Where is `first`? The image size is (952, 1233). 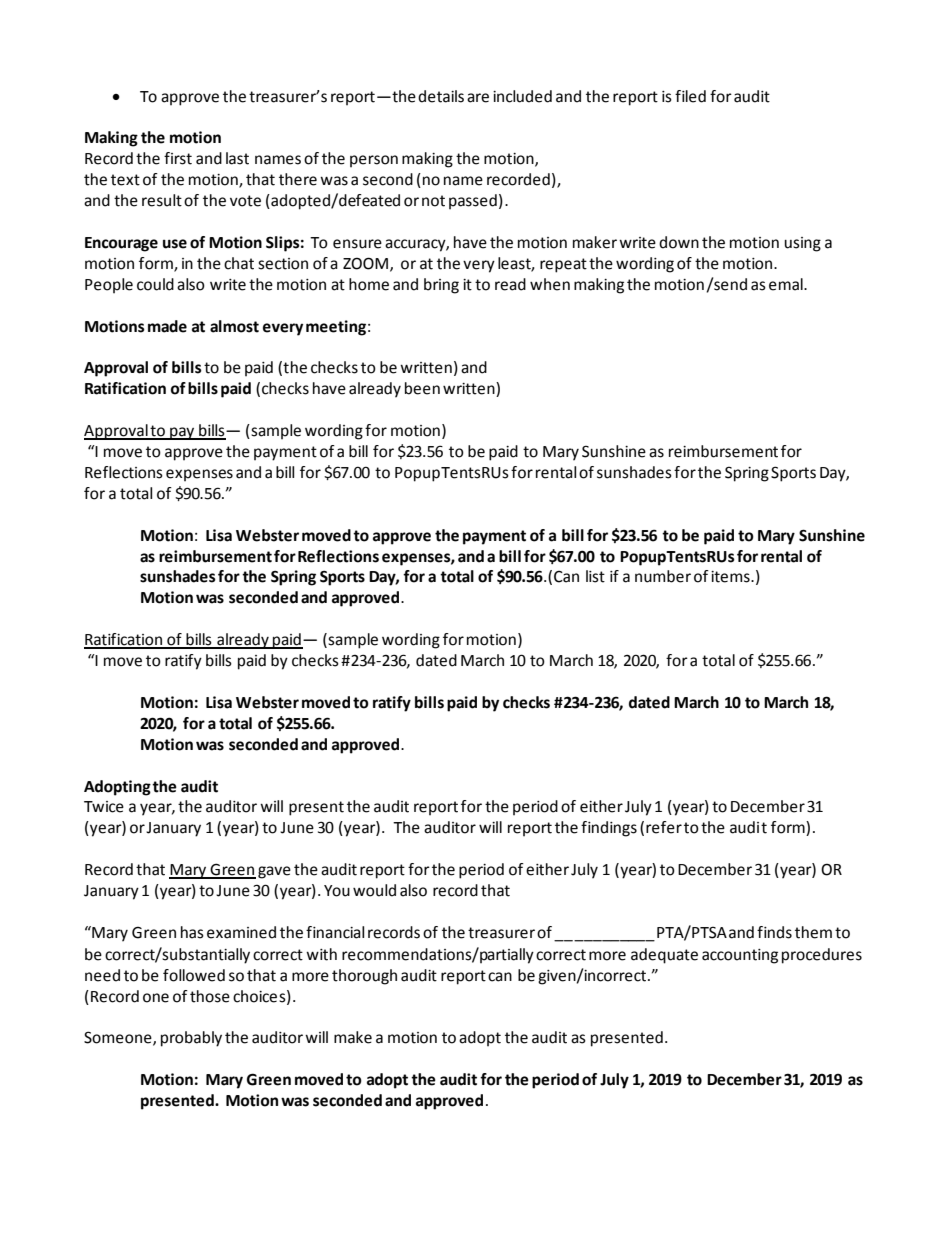
first is located at coordinates (178, 158).
